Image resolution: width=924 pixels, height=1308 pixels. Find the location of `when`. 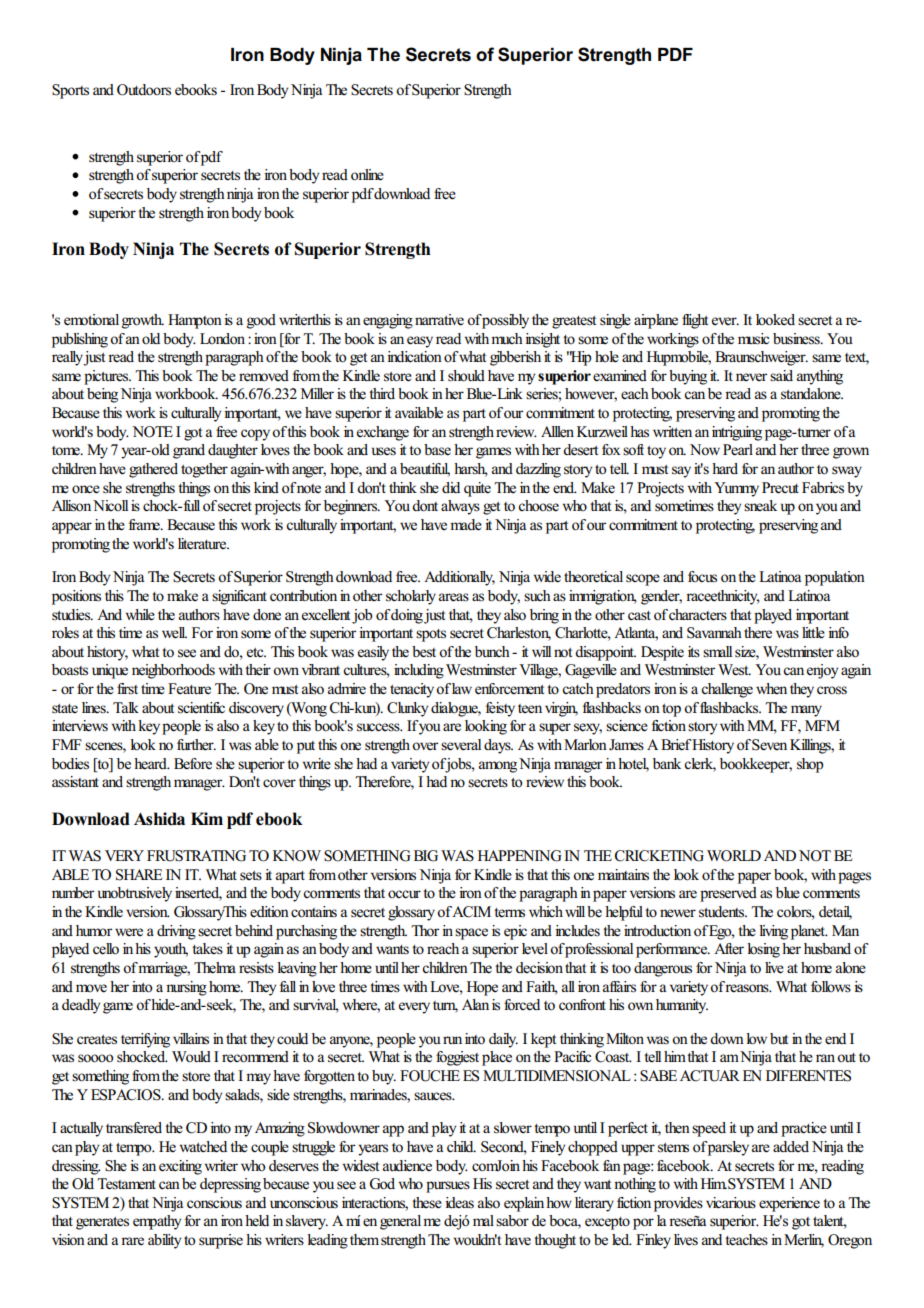

when is located at coordinates (771, 689).
